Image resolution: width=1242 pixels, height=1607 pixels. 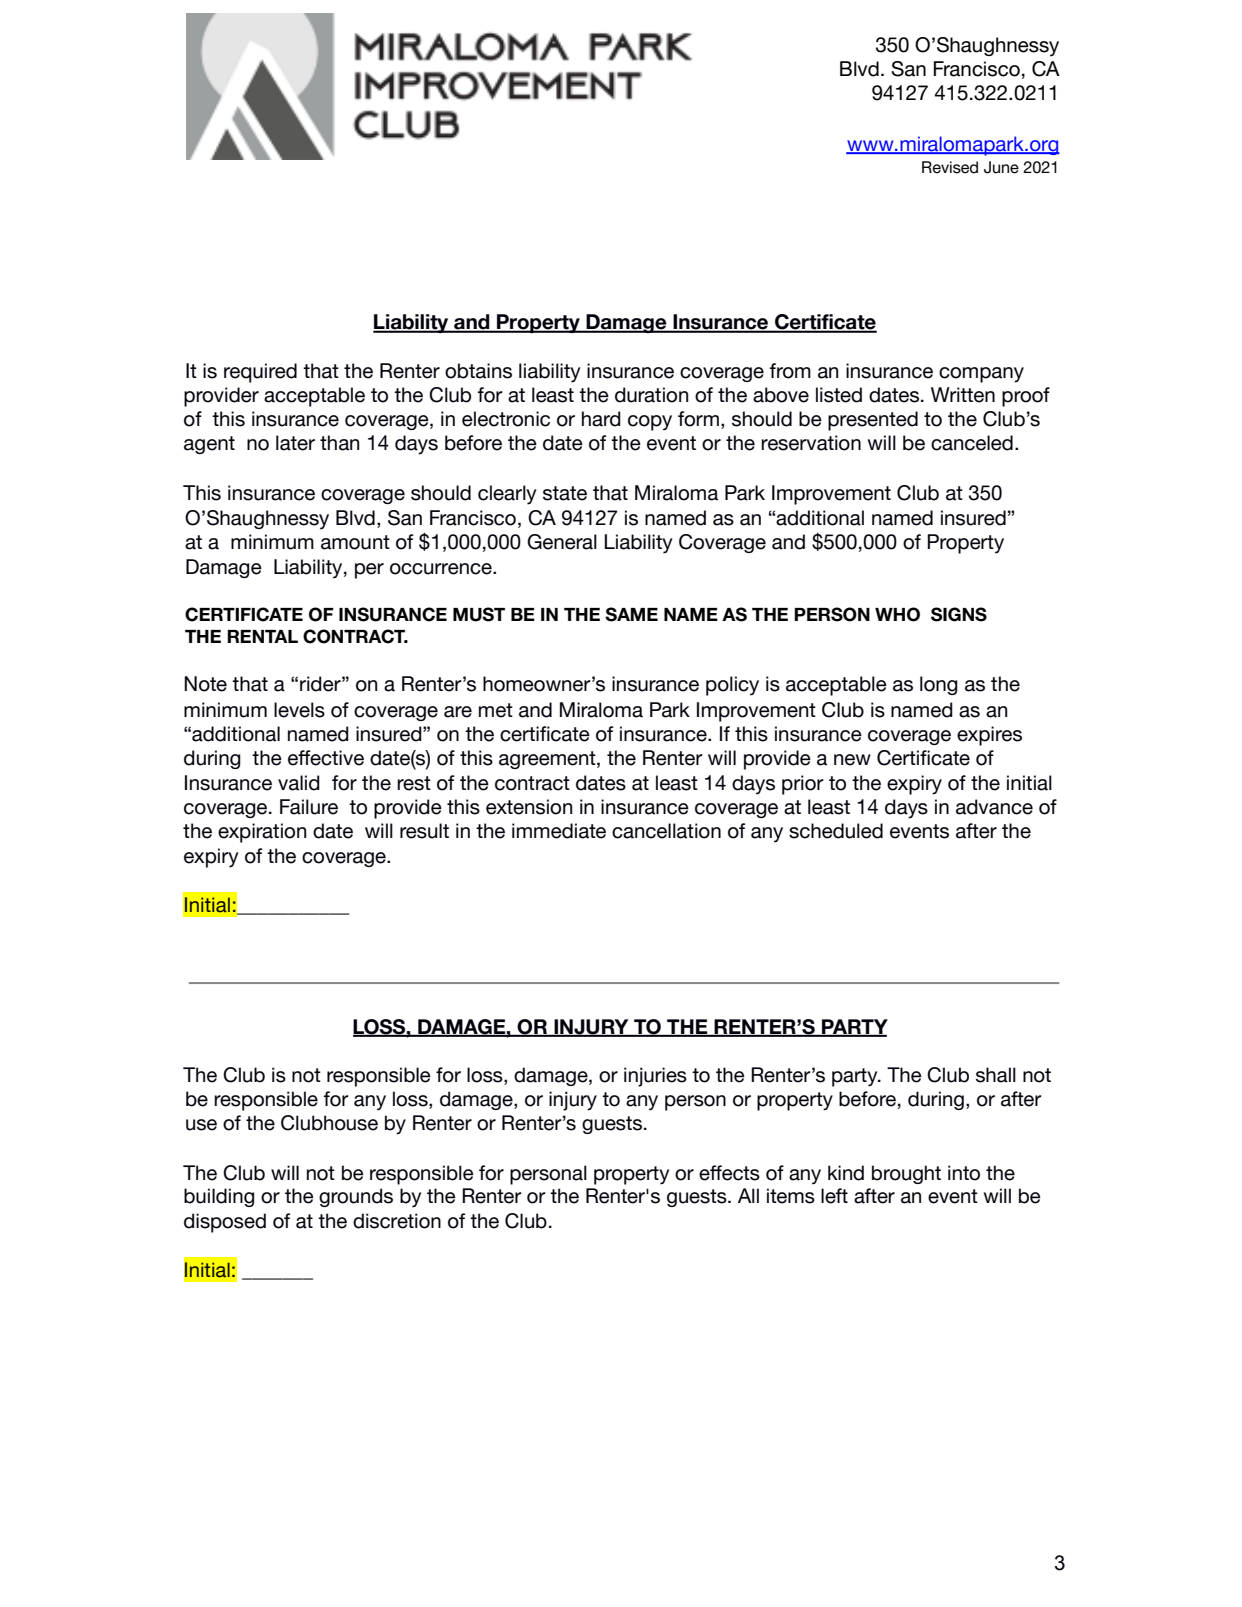 What do you see at coordinates (262, 833) in the image?
I see `expiration` at bounding box center [262, 833].
